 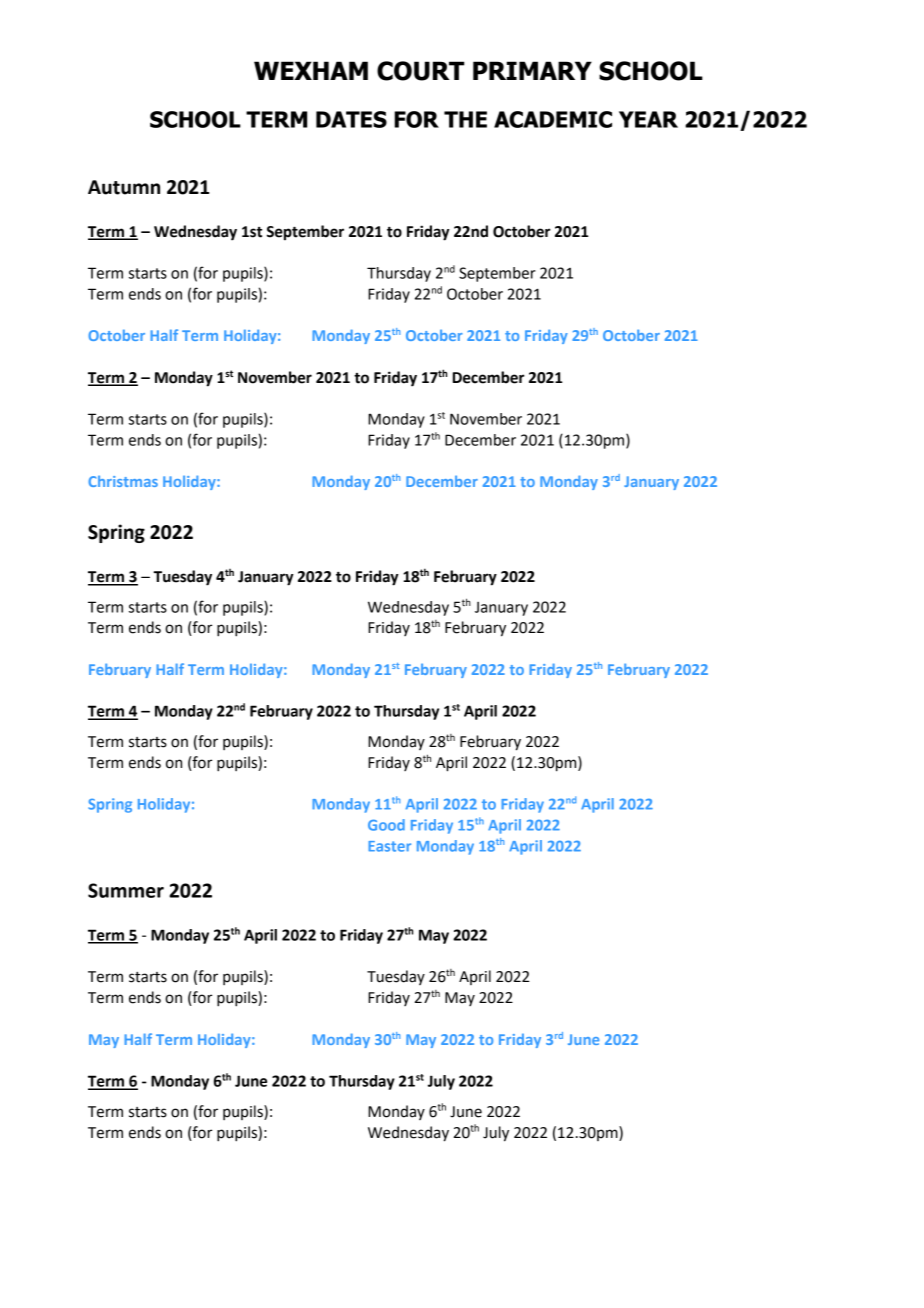 I want to click on YEAR, so click(x=648, y=119).
